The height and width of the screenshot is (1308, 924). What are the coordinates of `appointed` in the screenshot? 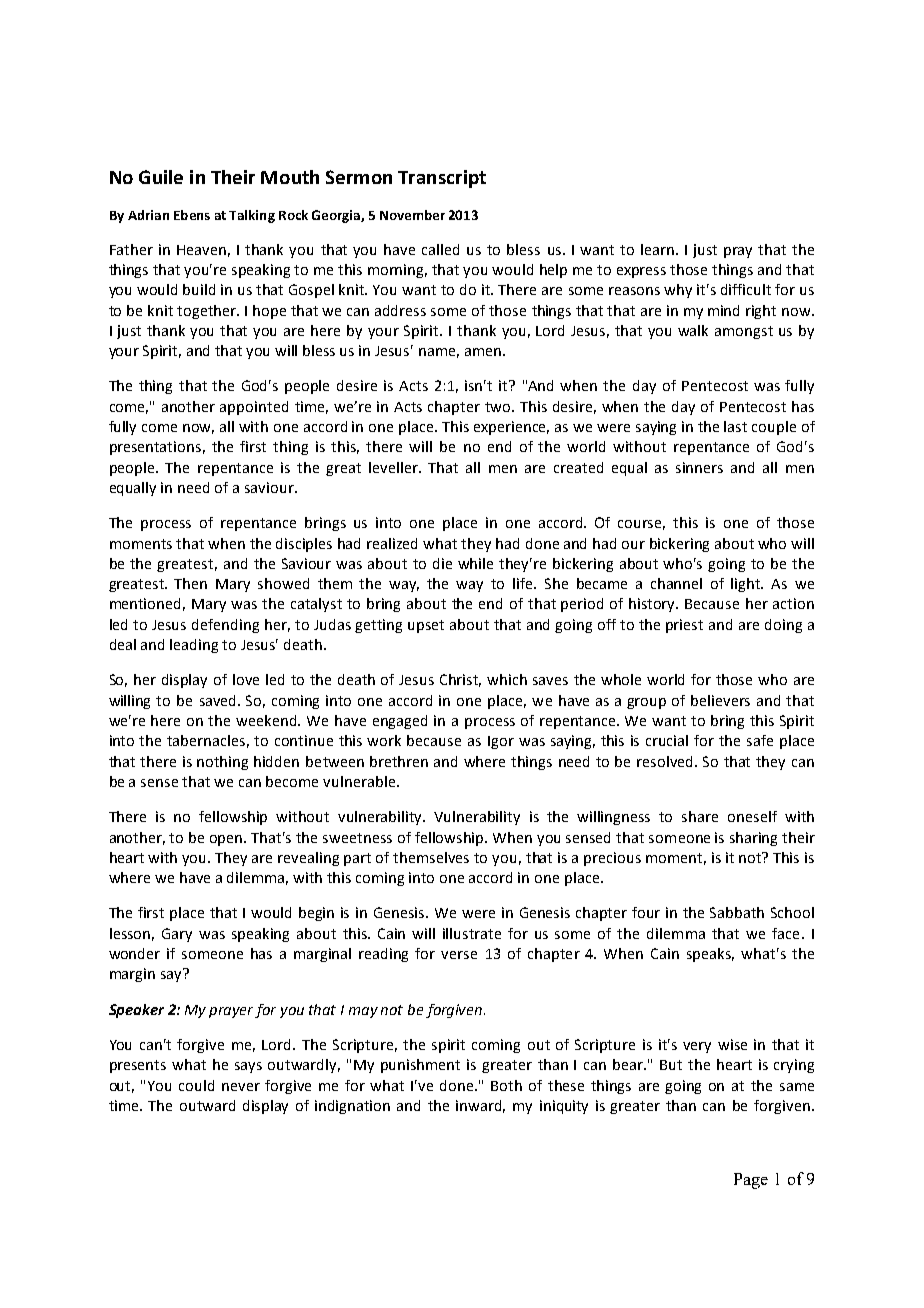 It's located at (254, 408).
